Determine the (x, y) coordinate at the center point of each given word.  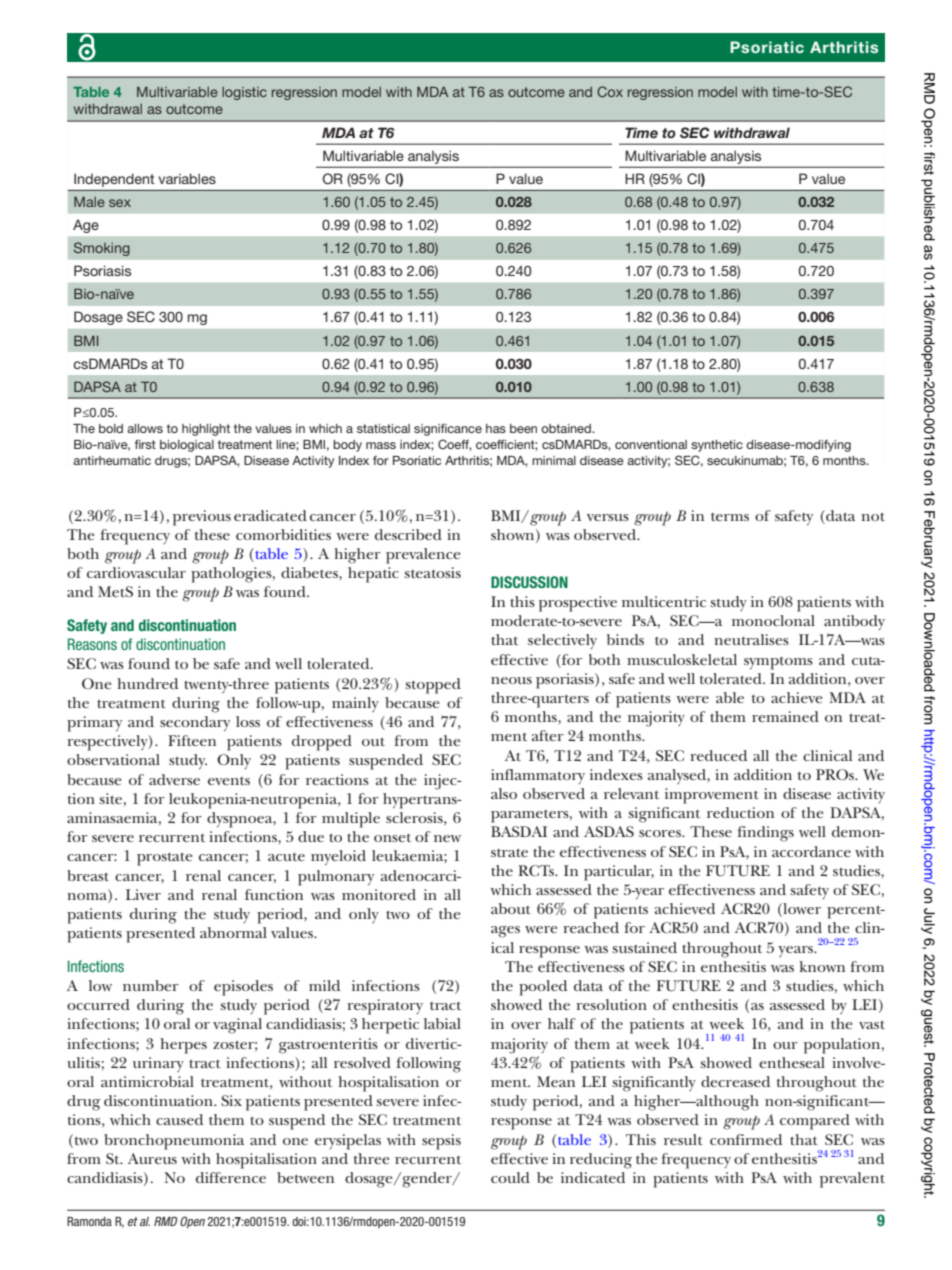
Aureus (152, 1158)
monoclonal (773, 620)
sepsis (441, 1142)
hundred (147, 683)
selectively (562, 641)
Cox (610, 91)
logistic (244, 93)
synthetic (717, 446)
